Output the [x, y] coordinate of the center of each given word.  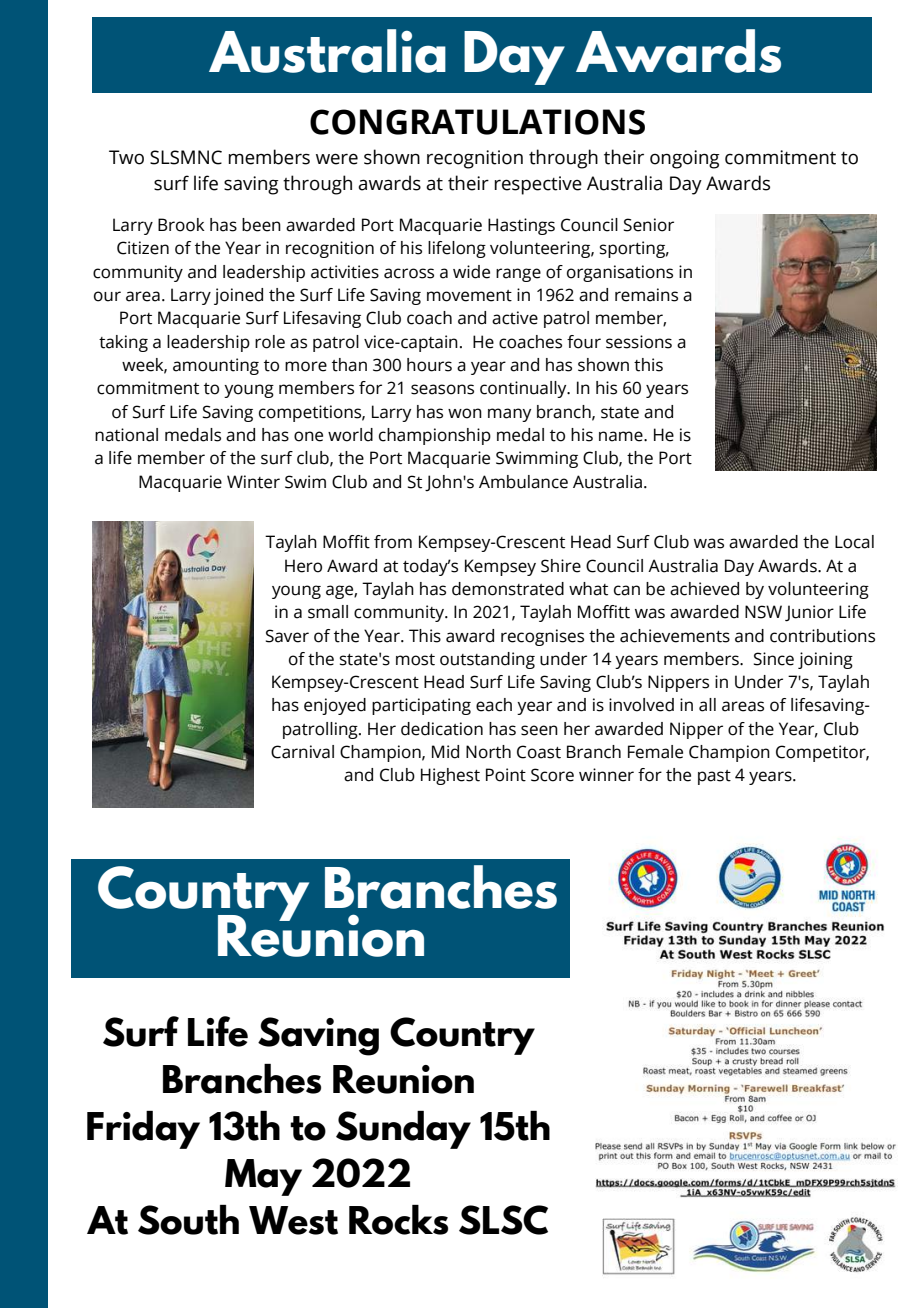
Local [854, 542]
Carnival [302, 752]
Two [126, 157]
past [714, 777]
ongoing [685, 159]
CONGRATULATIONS [477, 122]
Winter [253, 482]
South [188, 1220]
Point [506, 775]
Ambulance [523, 482]
